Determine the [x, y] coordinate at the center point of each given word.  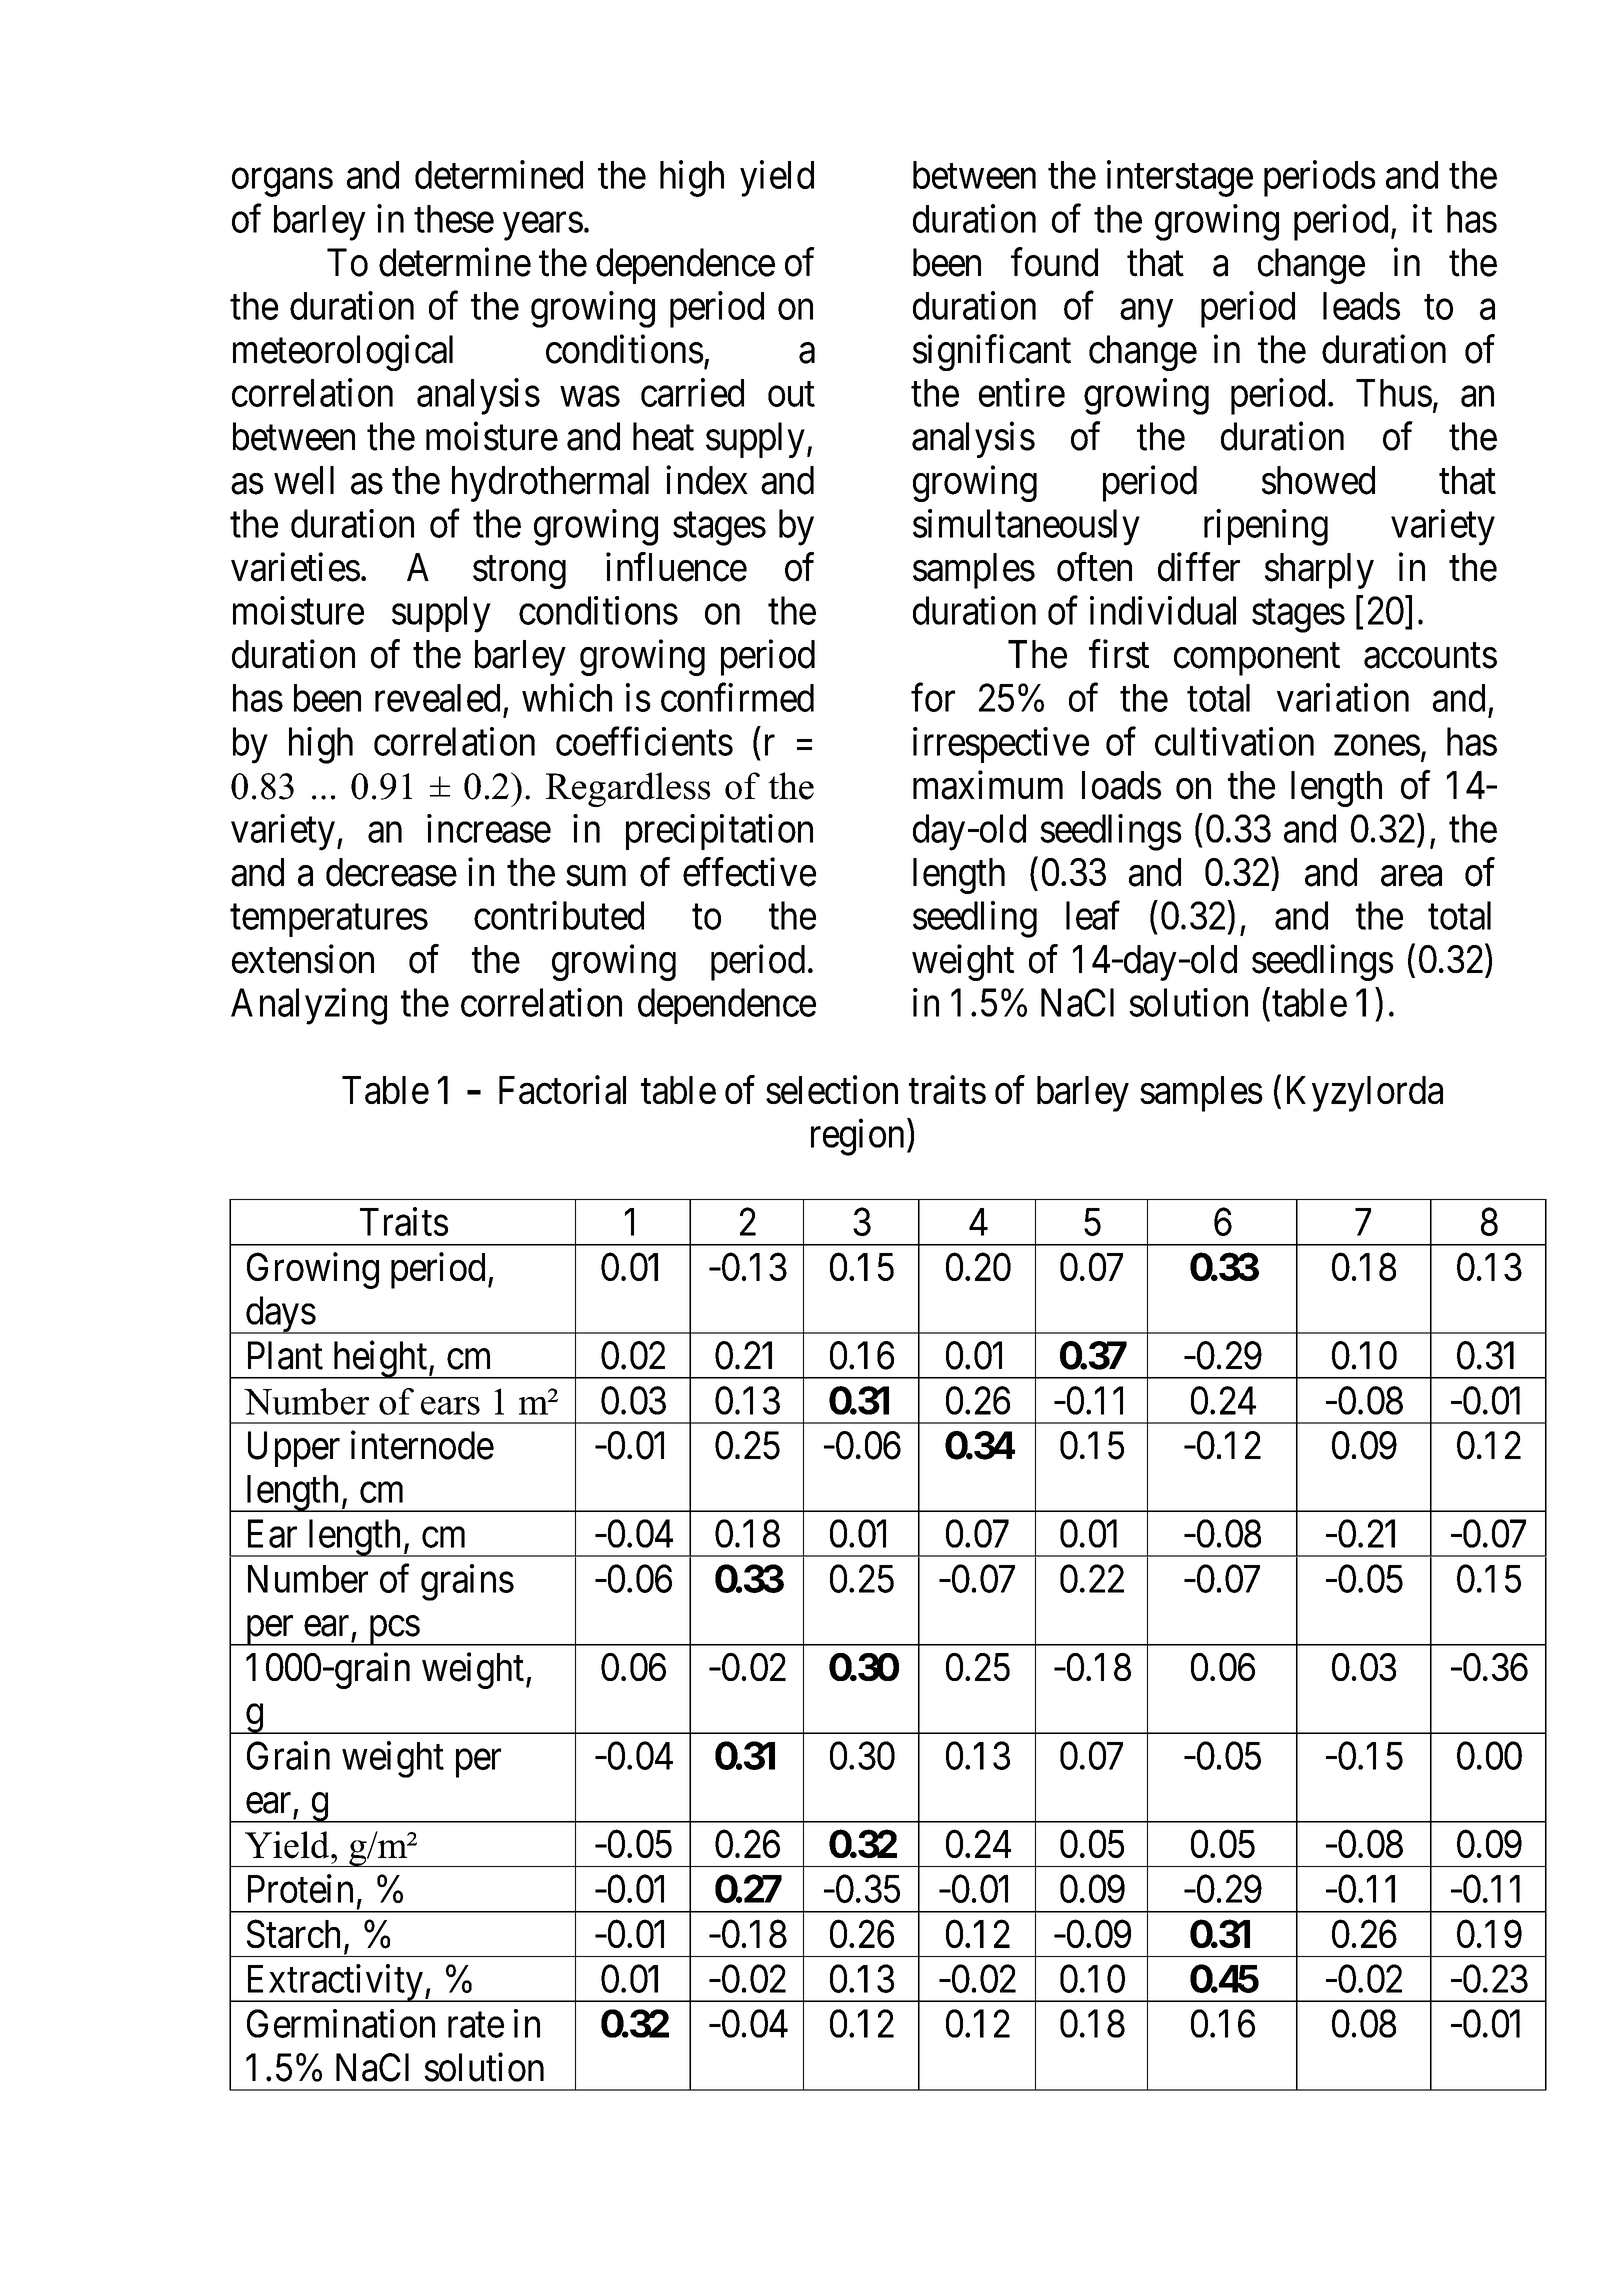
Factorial [562, 1089]
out [791, 394]
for [933, 697]
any [1146, 314]
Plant [285, 1355]
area [1411, 876]
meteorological [343, 353]
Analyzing [309, 1006]
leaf [1093, 915]
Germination [341, 2023]
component [1257, 659]
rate [476, 2025]
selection [832, 1089]
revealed [437, 698]
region [857, 1137]
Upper [294, 1449]
